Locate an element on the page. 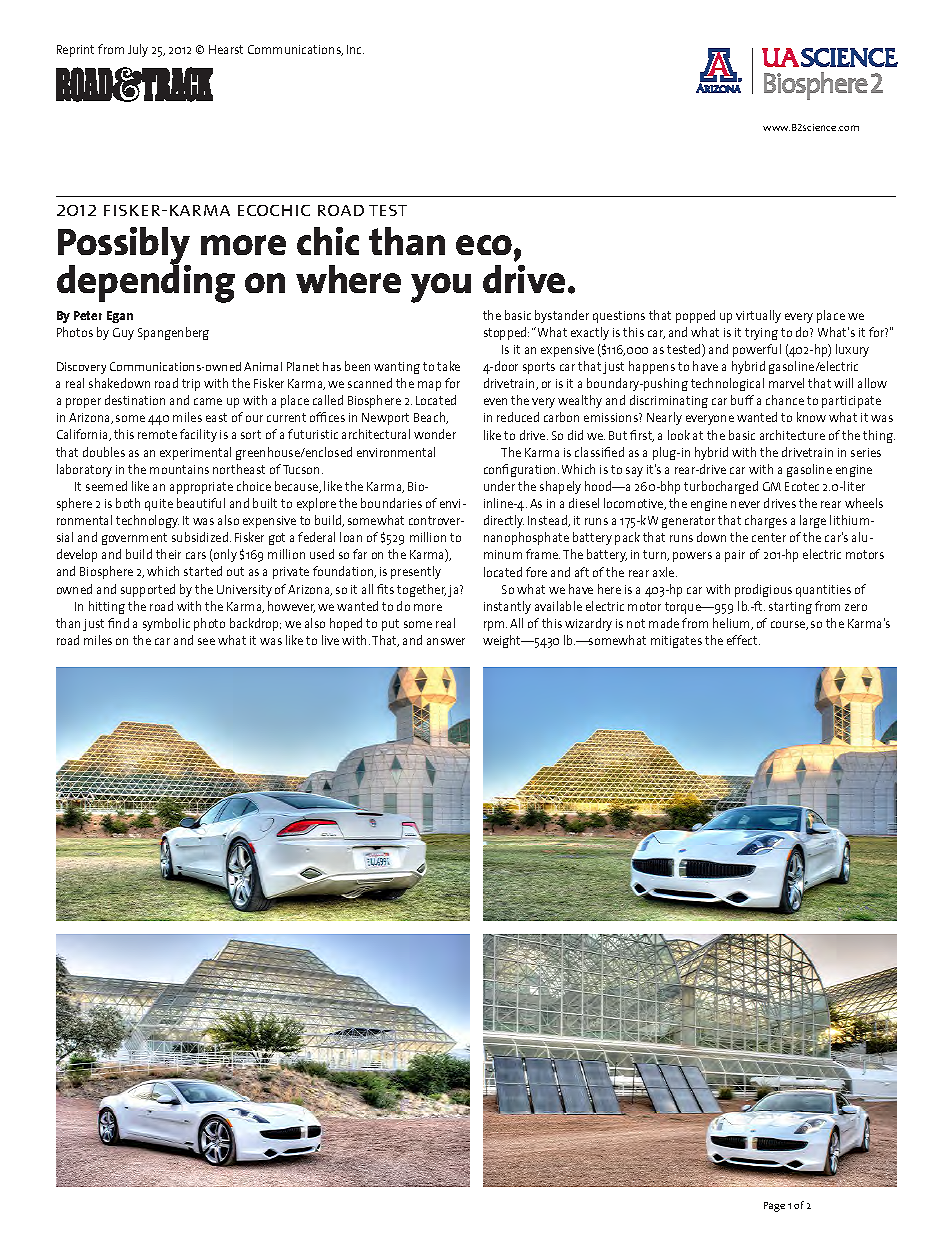 The height and width of the image is (1233, 952). live is located at coordinates (330, 640).
